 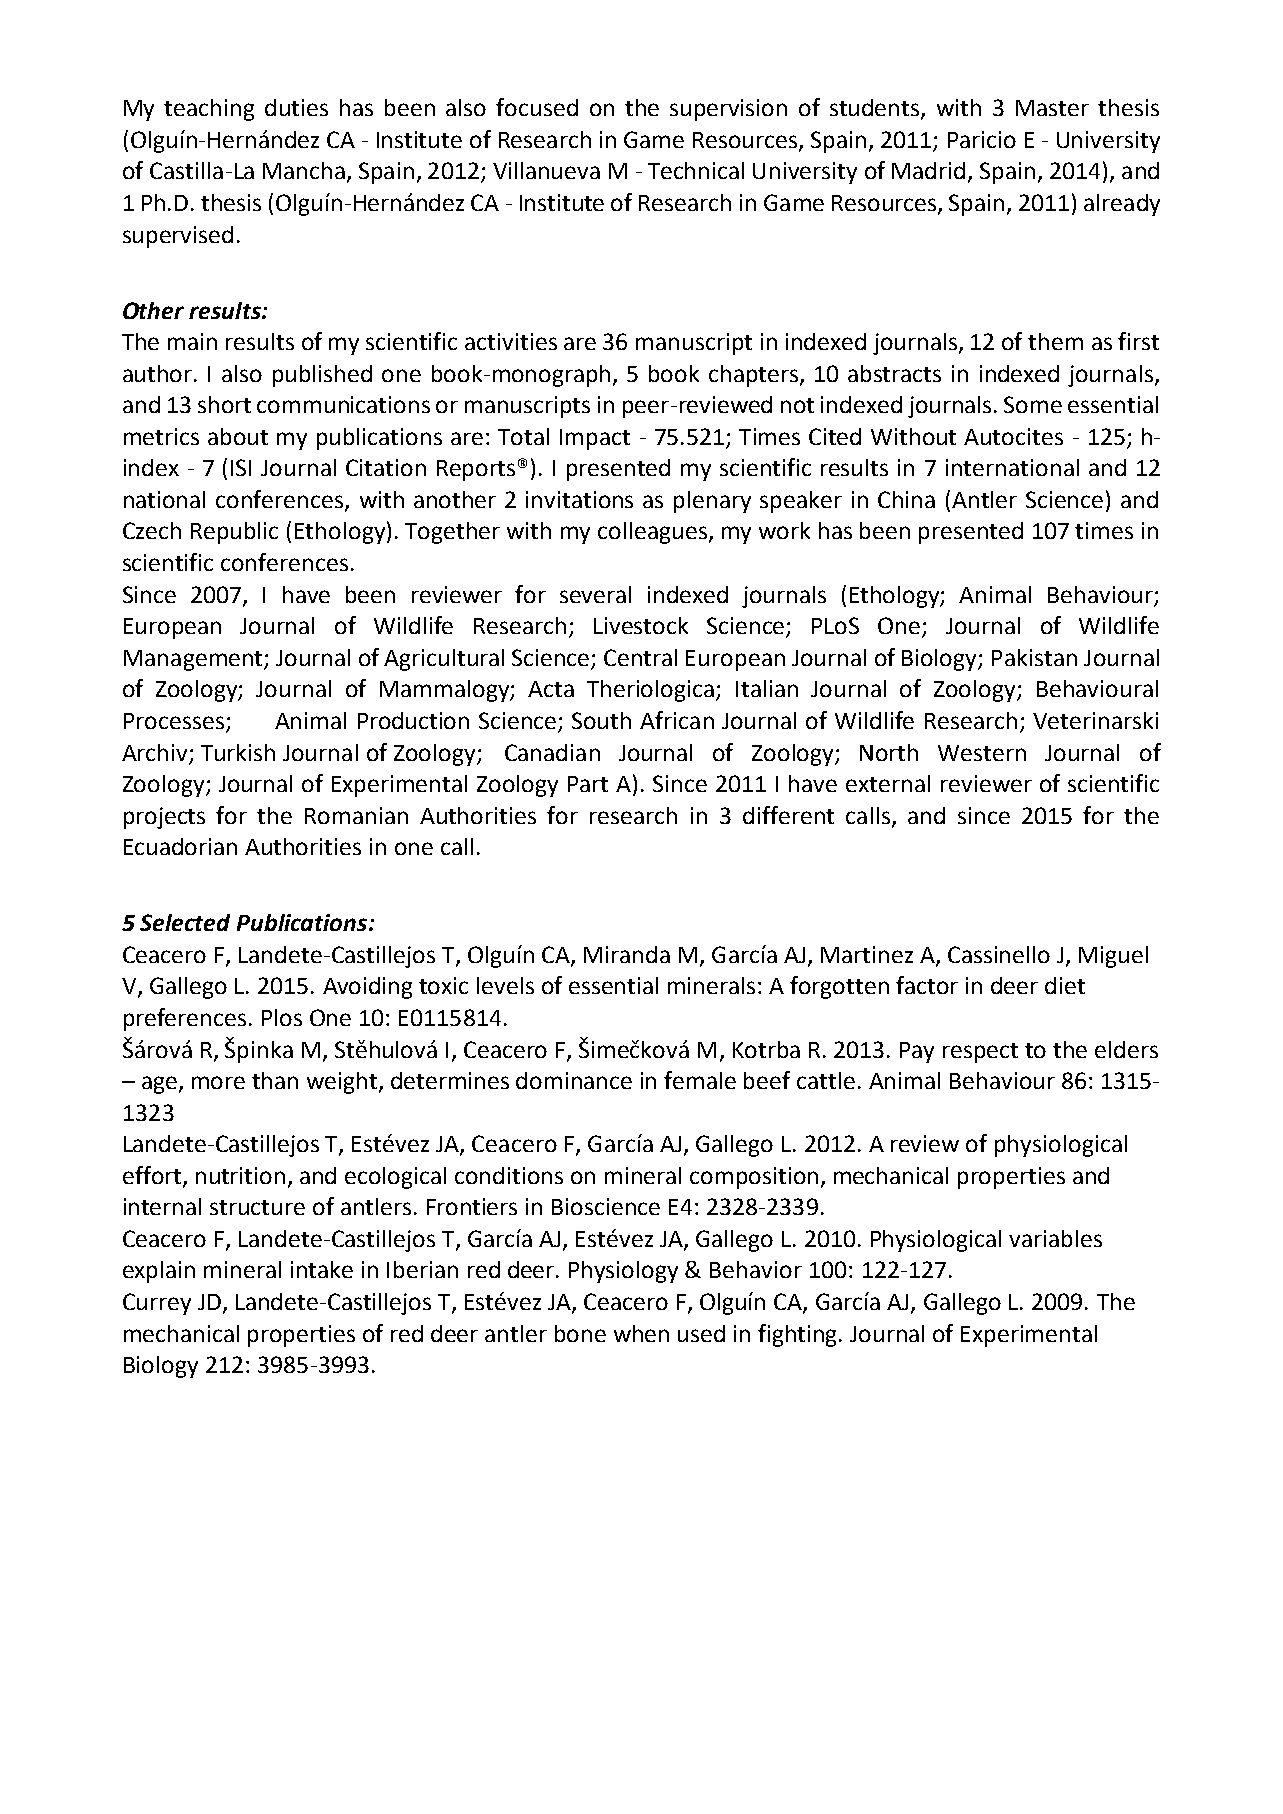 I want to click on colleagues, so click(x=654, y=533).
